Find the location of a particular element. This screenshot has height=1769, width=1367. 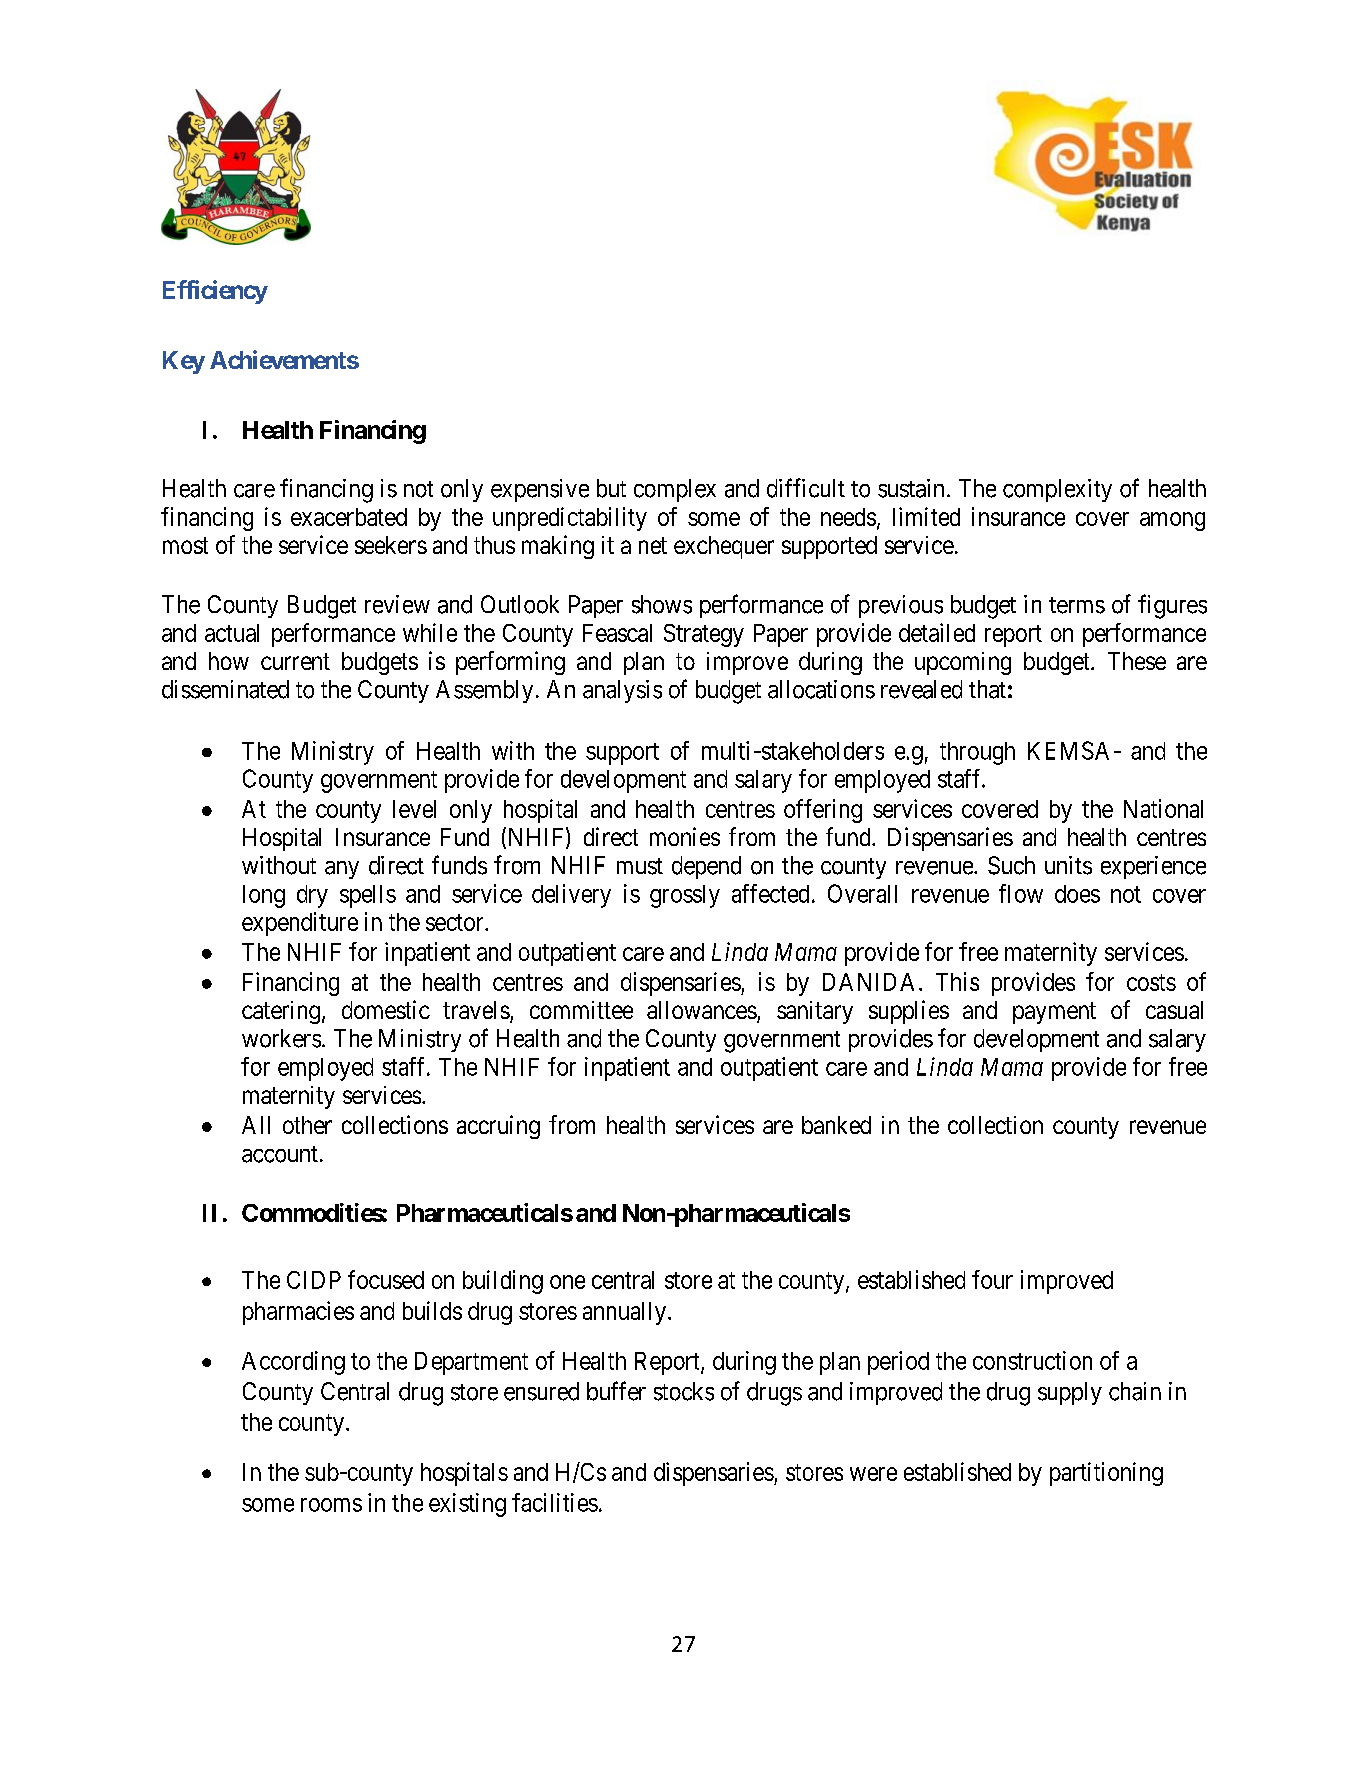

Efficiency is located at coordinates (215, 292).
